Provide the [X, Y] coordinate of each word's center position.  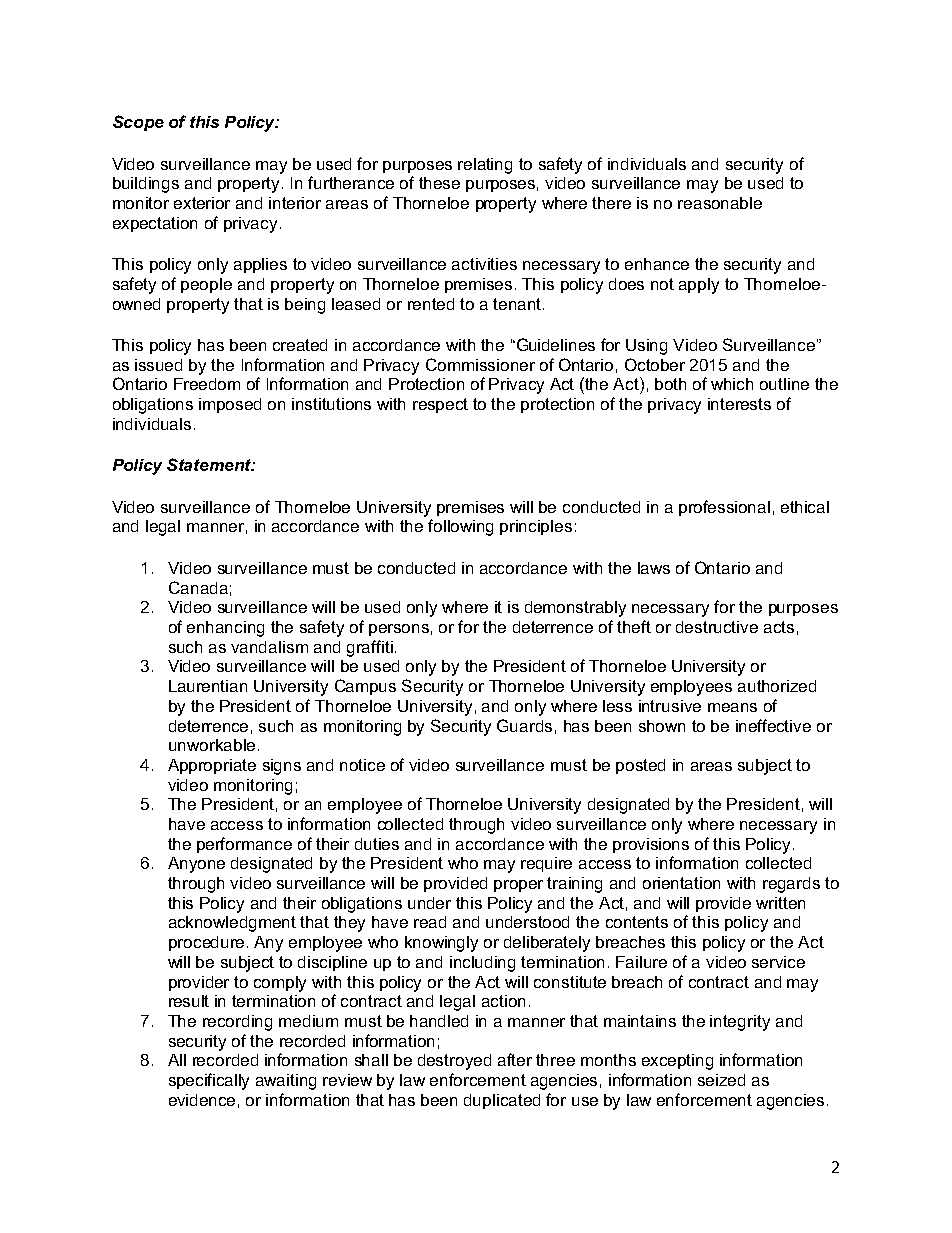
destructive [717, 627]
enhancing [225, 629]
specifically [209, 1081]
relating [485, 166]
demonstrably [575, 609]
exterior [202, 203]
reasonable [720, 203]
